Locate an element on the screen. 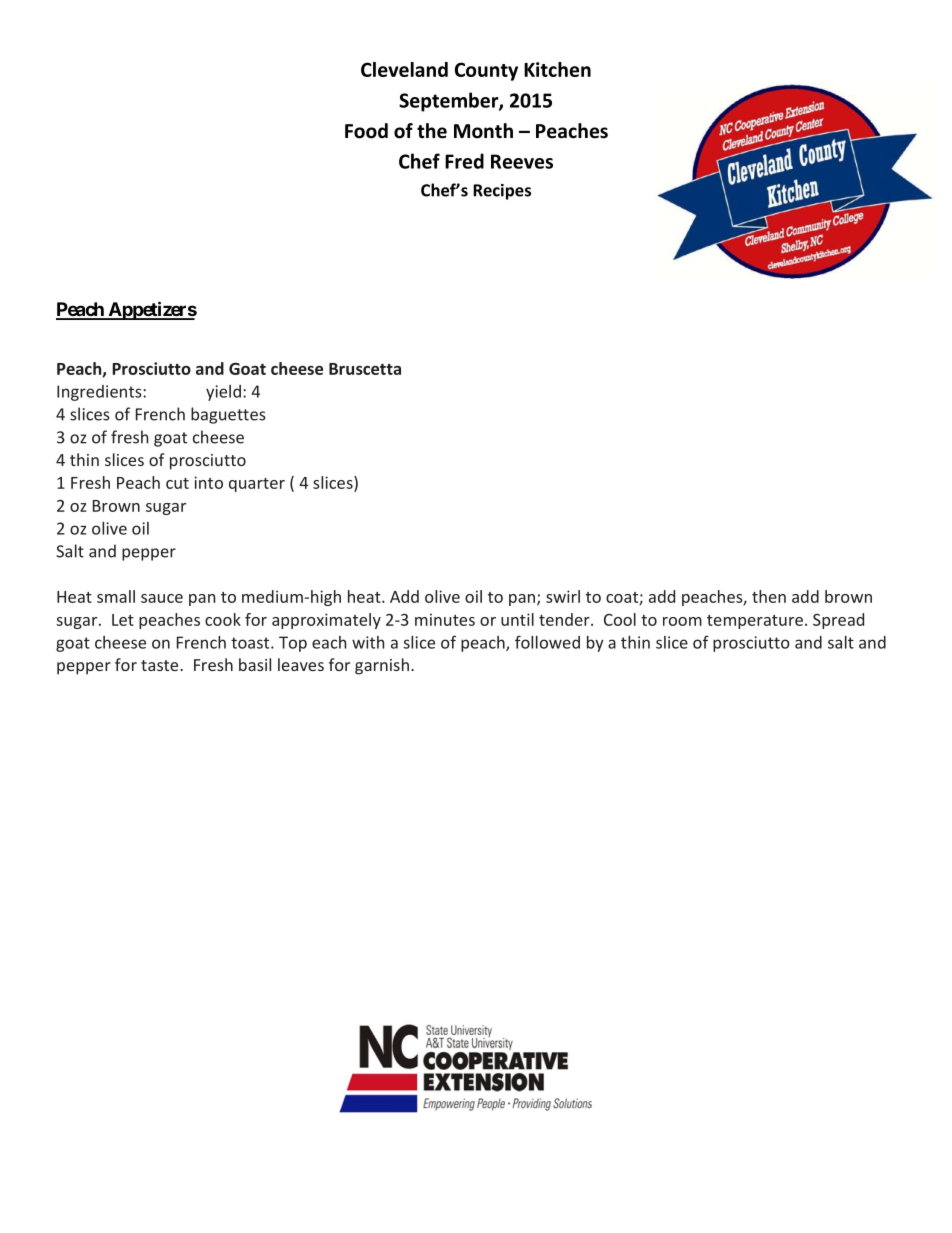 This screenshot has height=1233, width=952. County is located at coordinates (486, 71).
